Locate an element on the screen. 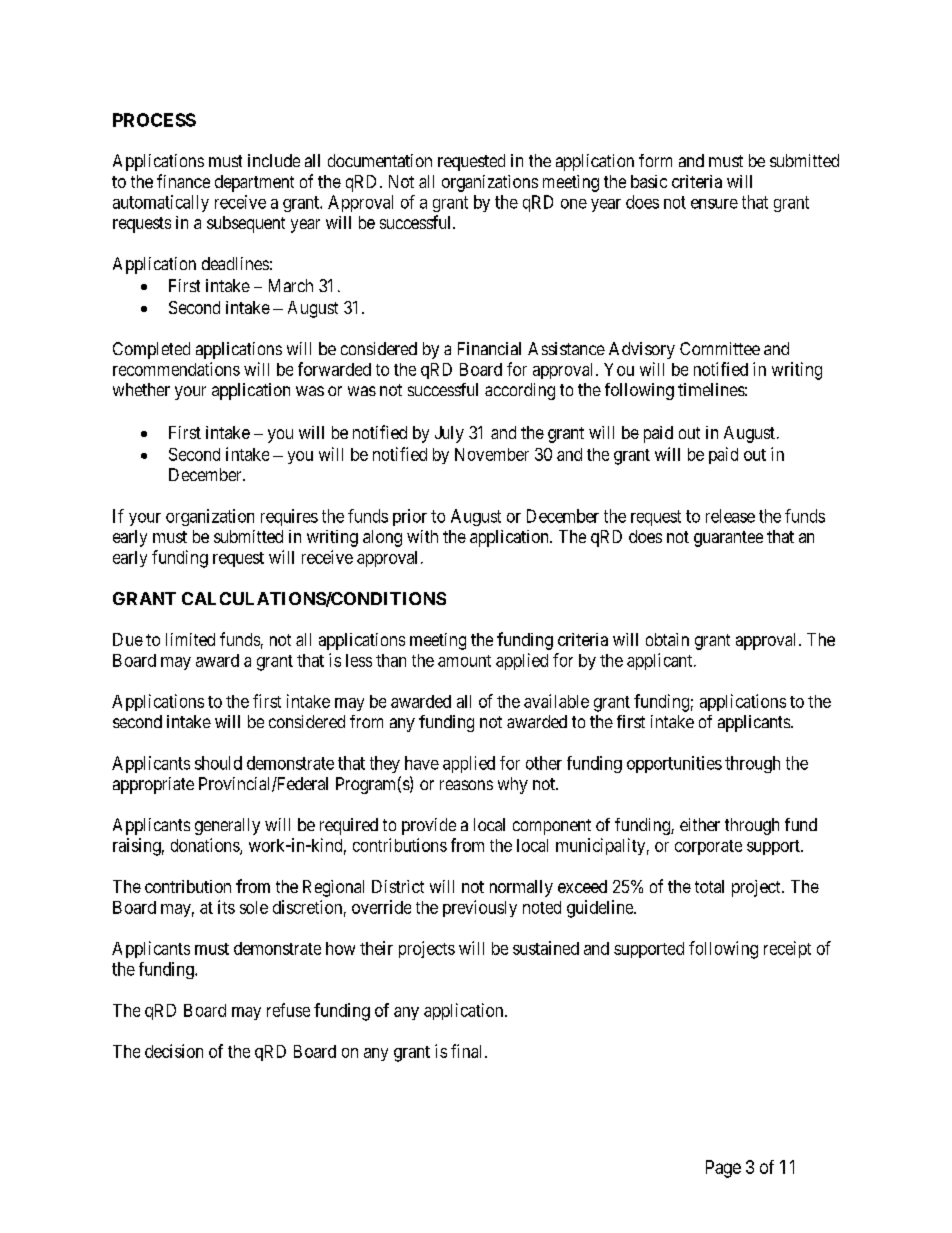 The height and width of the screenshot is (1233, 952). finance is located at coordinates (183, 181).
